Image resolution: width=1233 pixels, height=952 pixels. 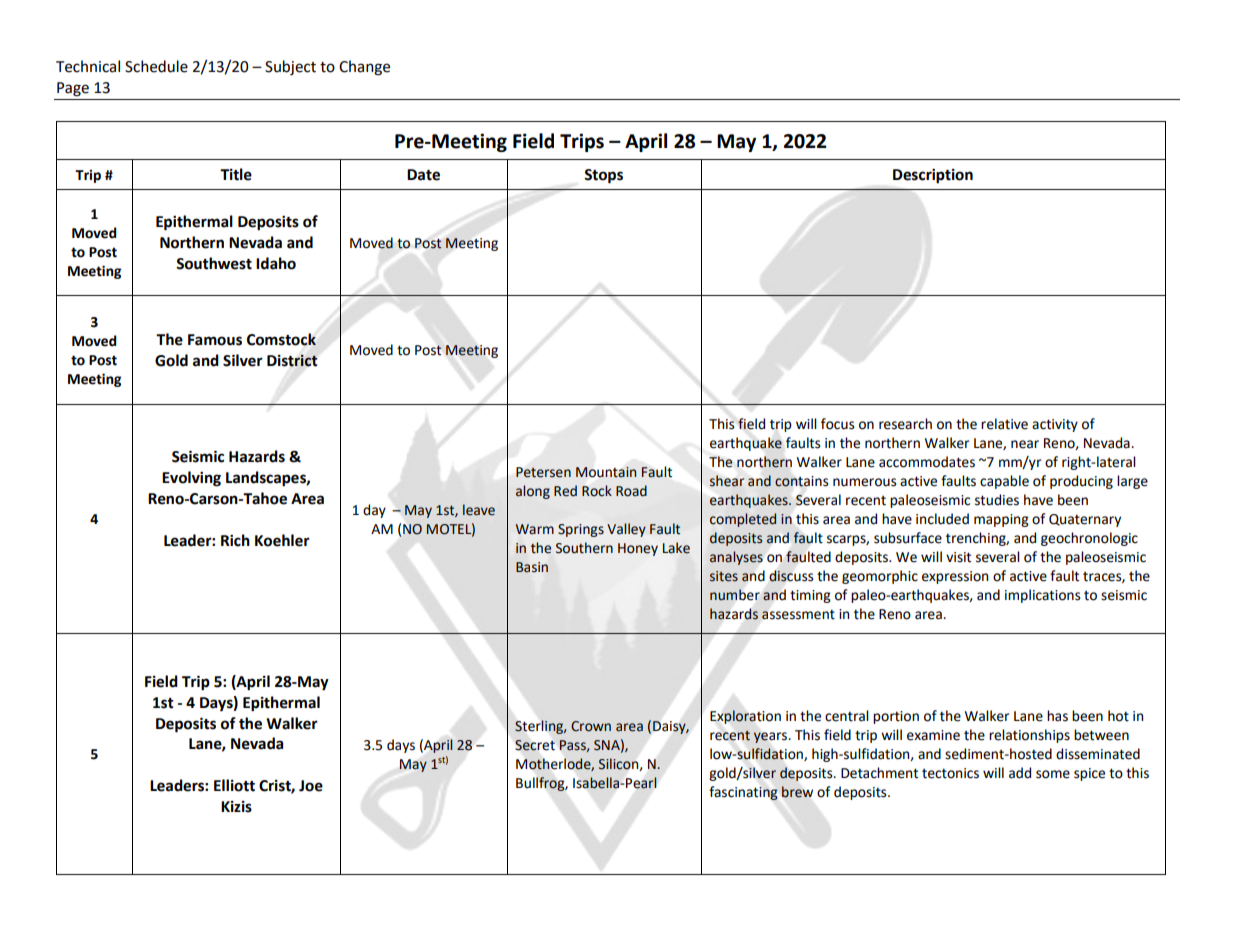 What do you see at coordinates (235, 540) in the screenshot?
I see `Rich` at bounding box center [235, 540].
